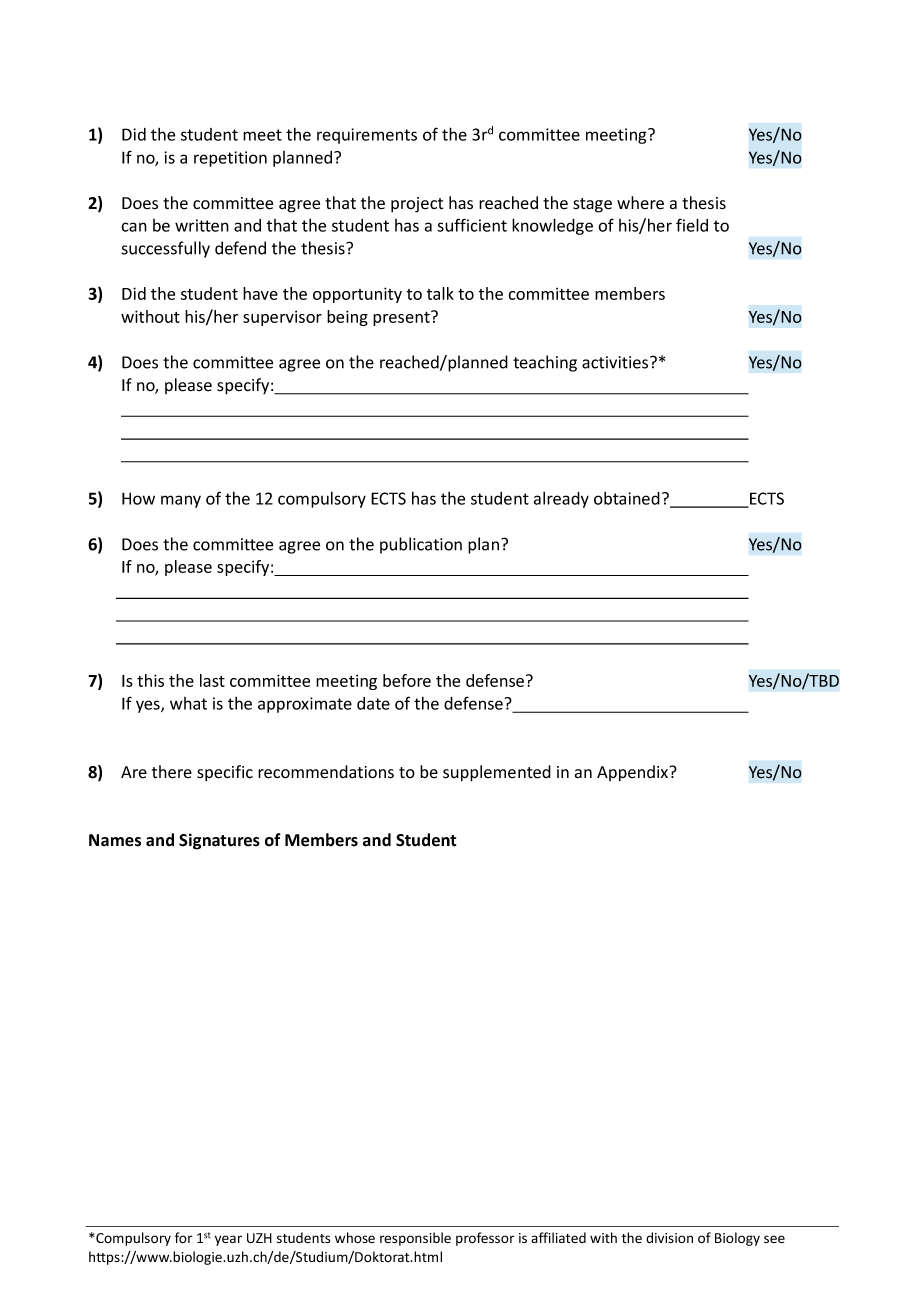 Image resolution: width=924 pixels, height=1308 pixels. What do you see at coordinates (230, 159) in the document?
I see `repetition` at bounding box center [230, 159].
